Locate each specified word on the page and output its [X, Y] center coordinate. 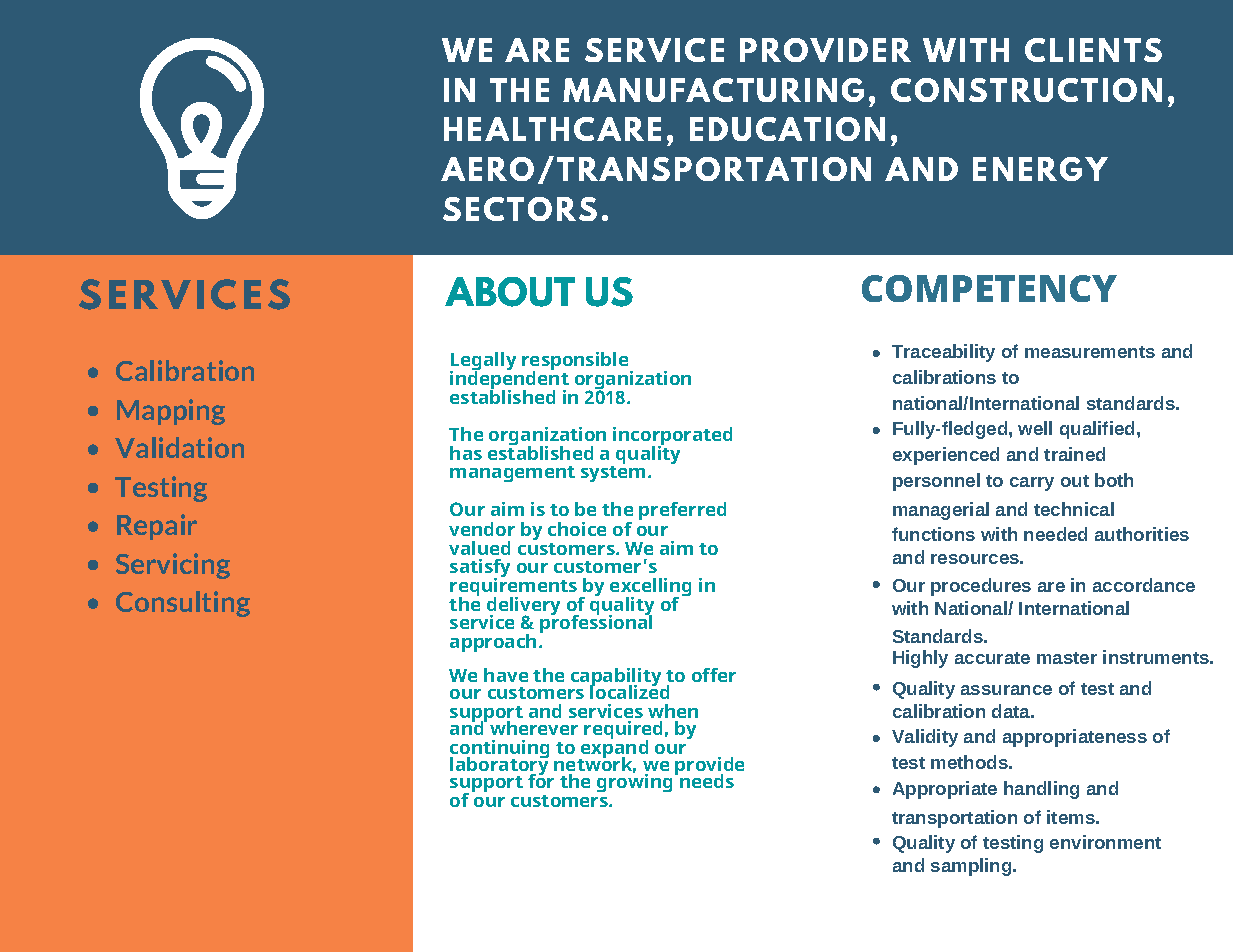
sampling [972, 867]
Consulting [183, 604]
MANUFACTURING [713, 90]
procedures [981, 587]
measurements [1090, 352]
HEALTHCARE [552, 129]
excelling [650, 588]
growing [634, 782]
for [541, 780]
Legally [483, 363]
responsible [576, 363]
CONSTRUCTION [1026, 90]
